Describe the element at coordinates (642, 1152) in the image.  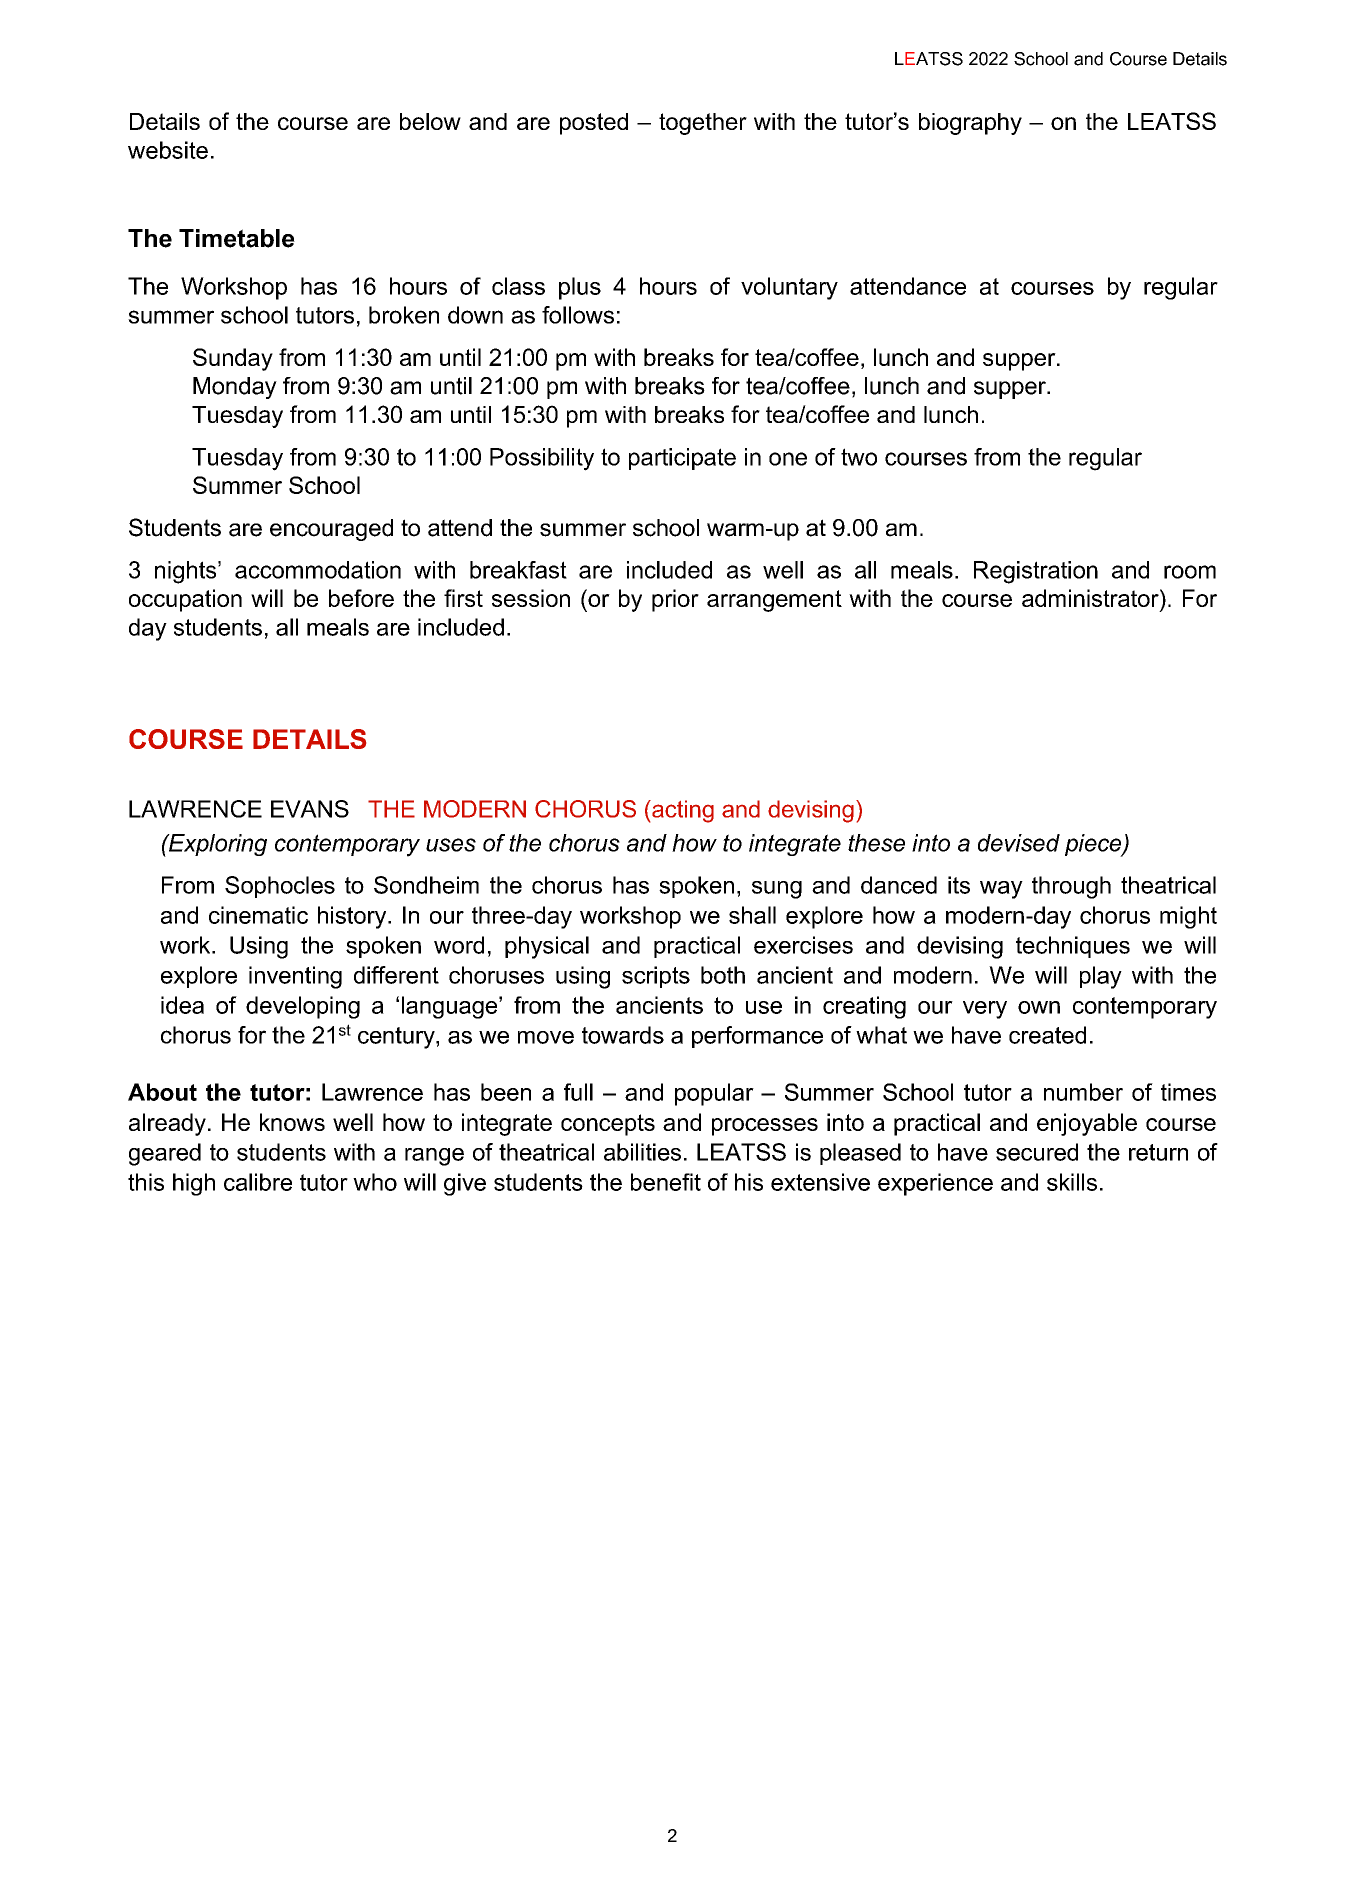
I see `abilities` at that location.
